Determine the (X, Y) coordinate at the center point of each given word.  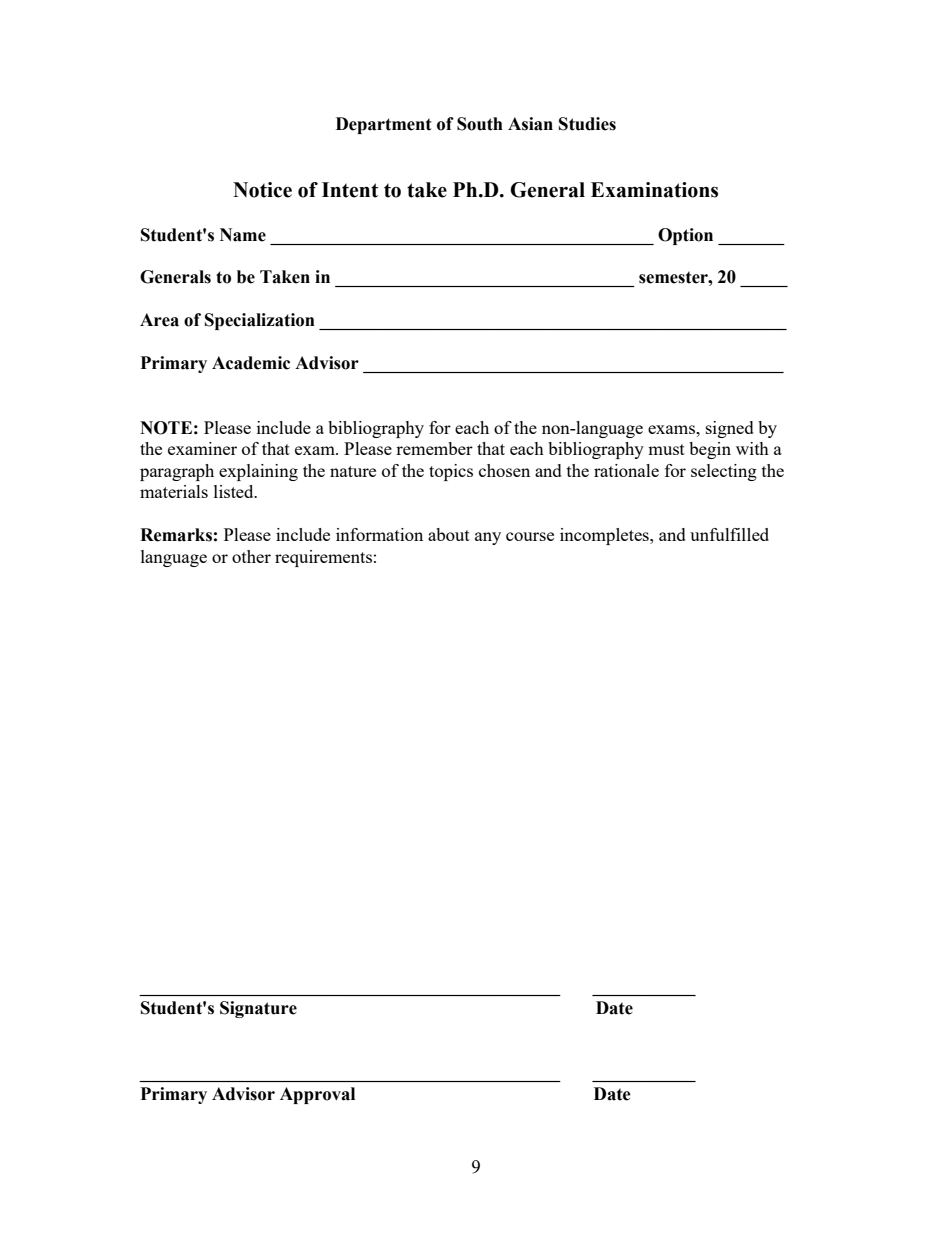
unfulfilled (729, 534)
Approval (317, 1095)
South (480, 124)
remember (434, 448)
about (449, 534)
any (488, 538)
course (530, 536)
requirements (323, 558)
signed (730, 429)
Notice (262, 190)
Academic (251, 363)
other (251, 556)
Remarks (176, 535)
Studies (587, 124)
